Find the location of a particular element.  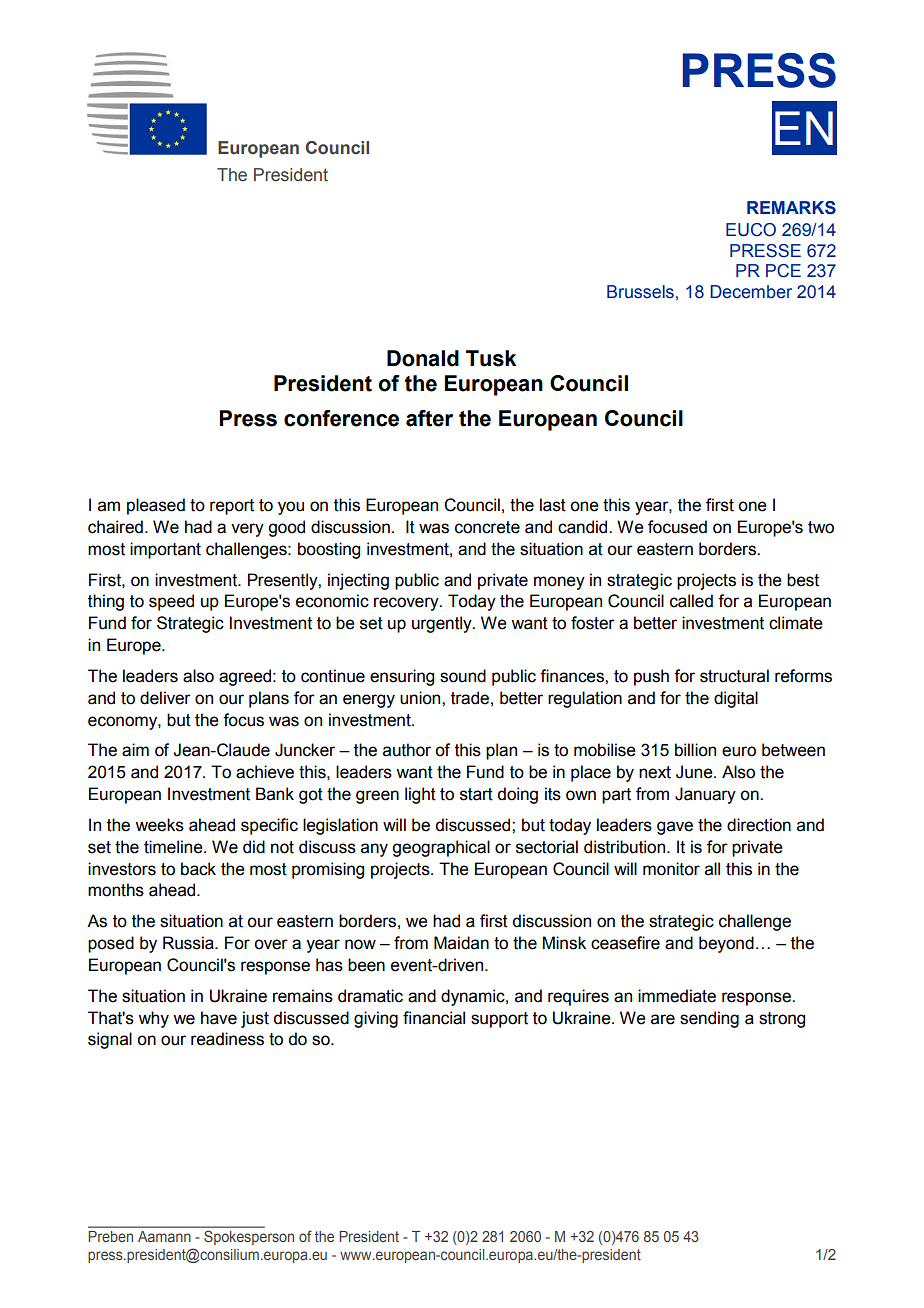

speed is located at coordinates (171, 602).
